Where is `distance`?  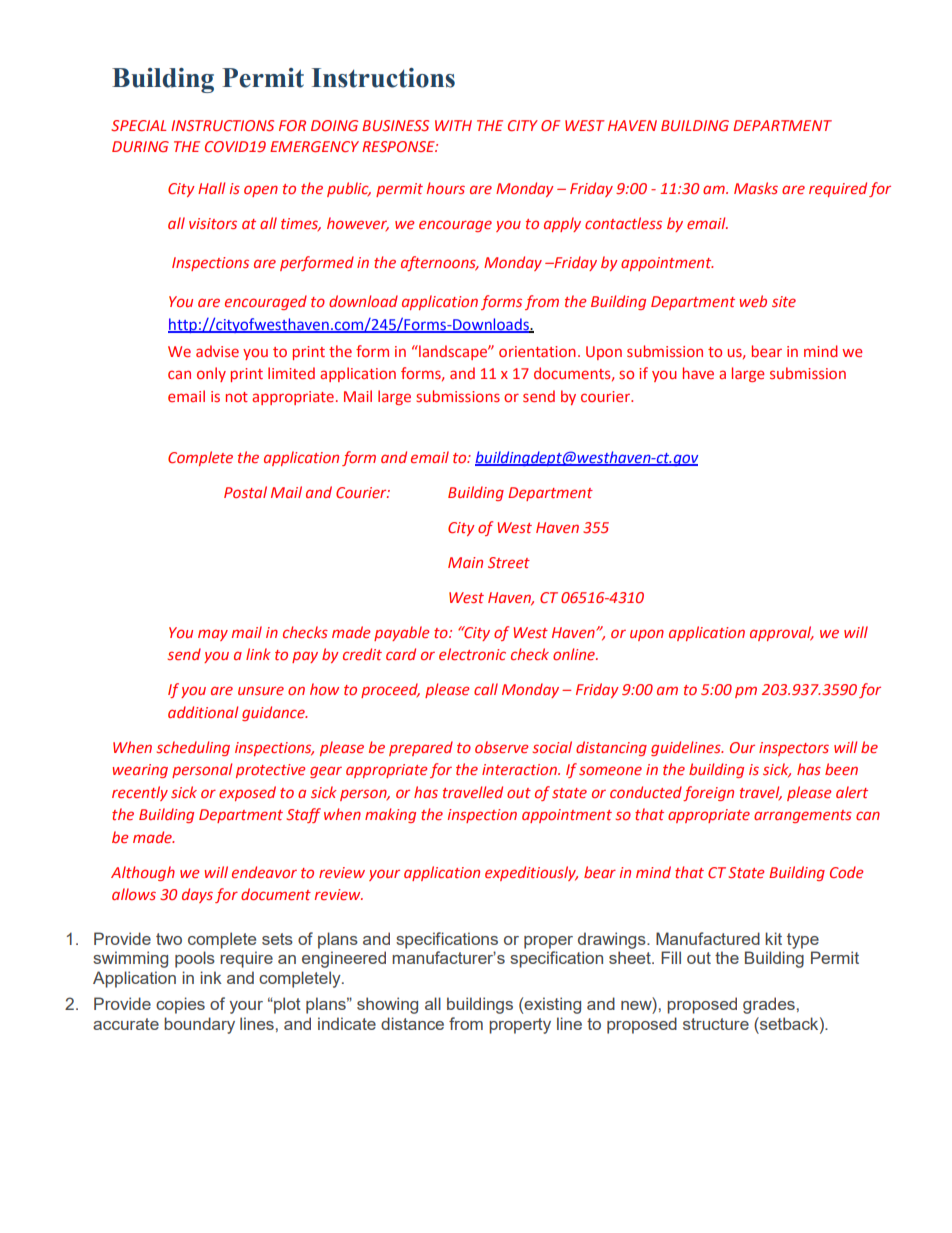 distance is located at coordinates (412, 1023).
